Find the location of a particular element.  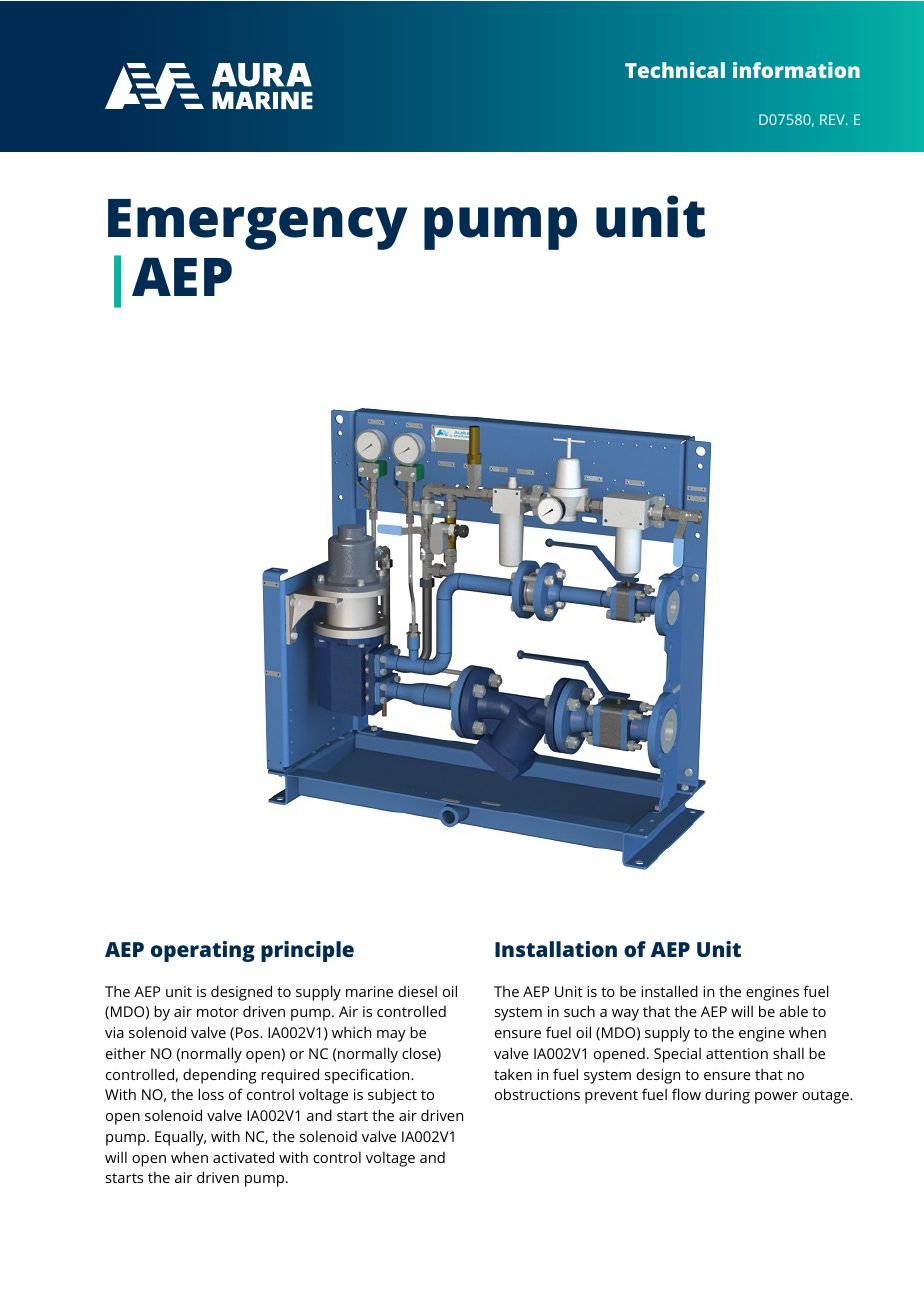

during is located at coordinates (727, 1096).
